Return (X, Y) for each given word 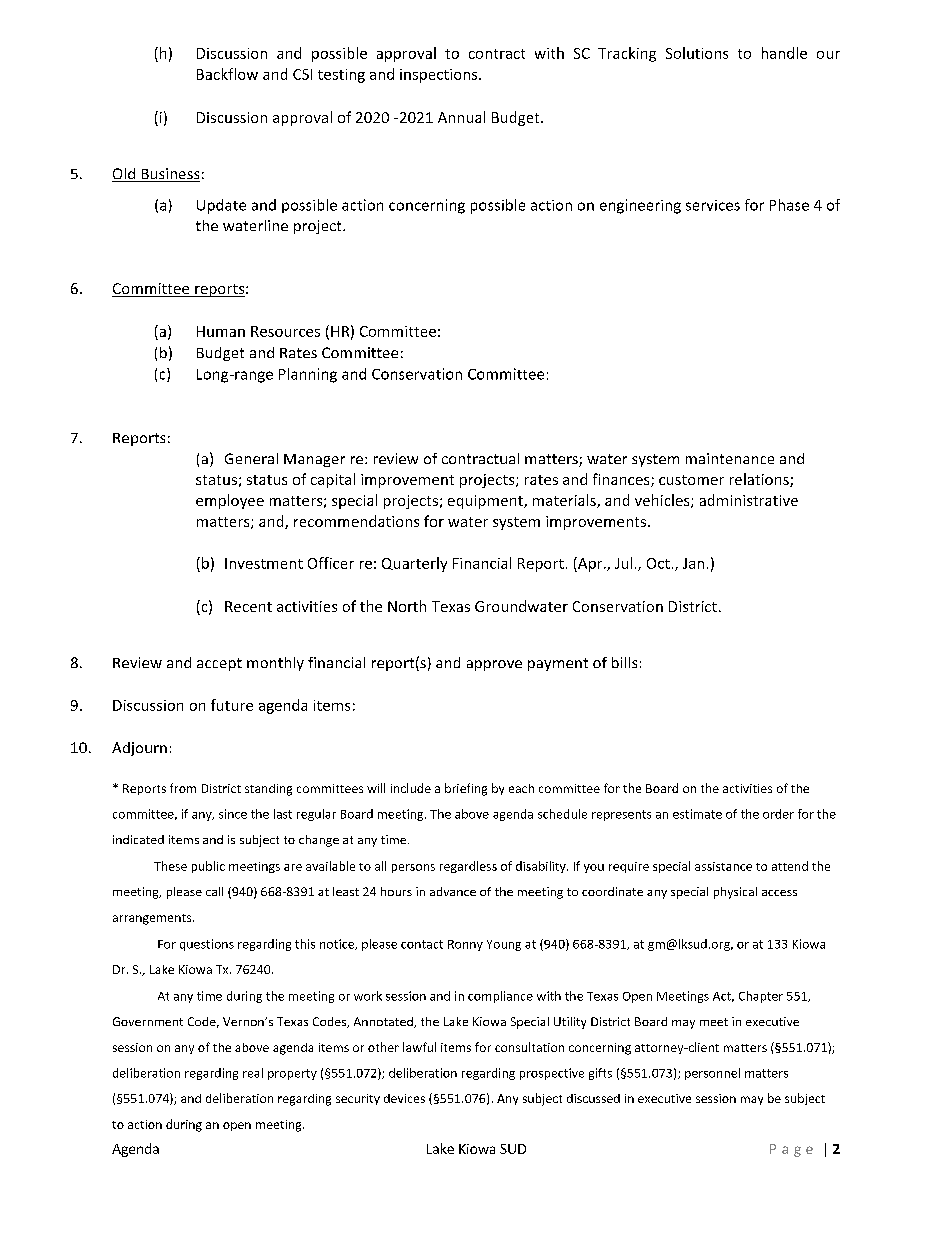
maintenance (730, 458)
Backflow (227, 74)
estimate (697, 814)
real (253, 1073)
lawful (419, 1047)
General (251, 458)
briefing (466, 789)
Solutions (697, 53)
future (232, 705)
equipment (486, 502)
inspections (440, 76)
